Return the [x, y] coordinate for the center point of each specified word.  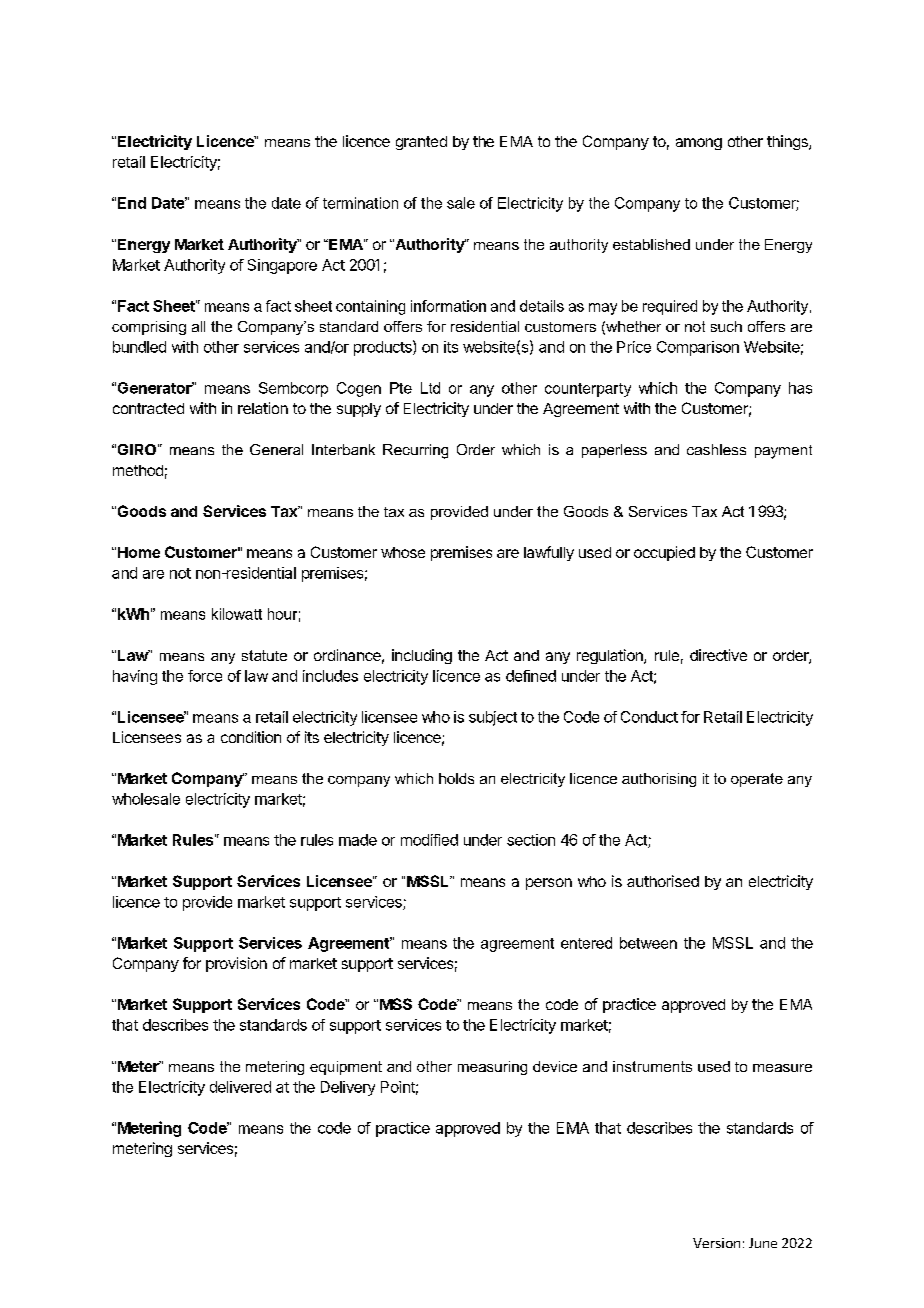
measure [782, 1068]
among [699, 144]
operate [757, 780]
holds [456, 778]
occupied [664, 553]
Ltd [430, 388]
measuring [492, 1068]
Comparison [698, 348]
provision [236, 964]
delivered [240, 1087]
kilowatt [237, 614]
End [132, 203]
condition [251, 737]
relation [263, 408]
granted [421, 143]
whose [403, 552]
